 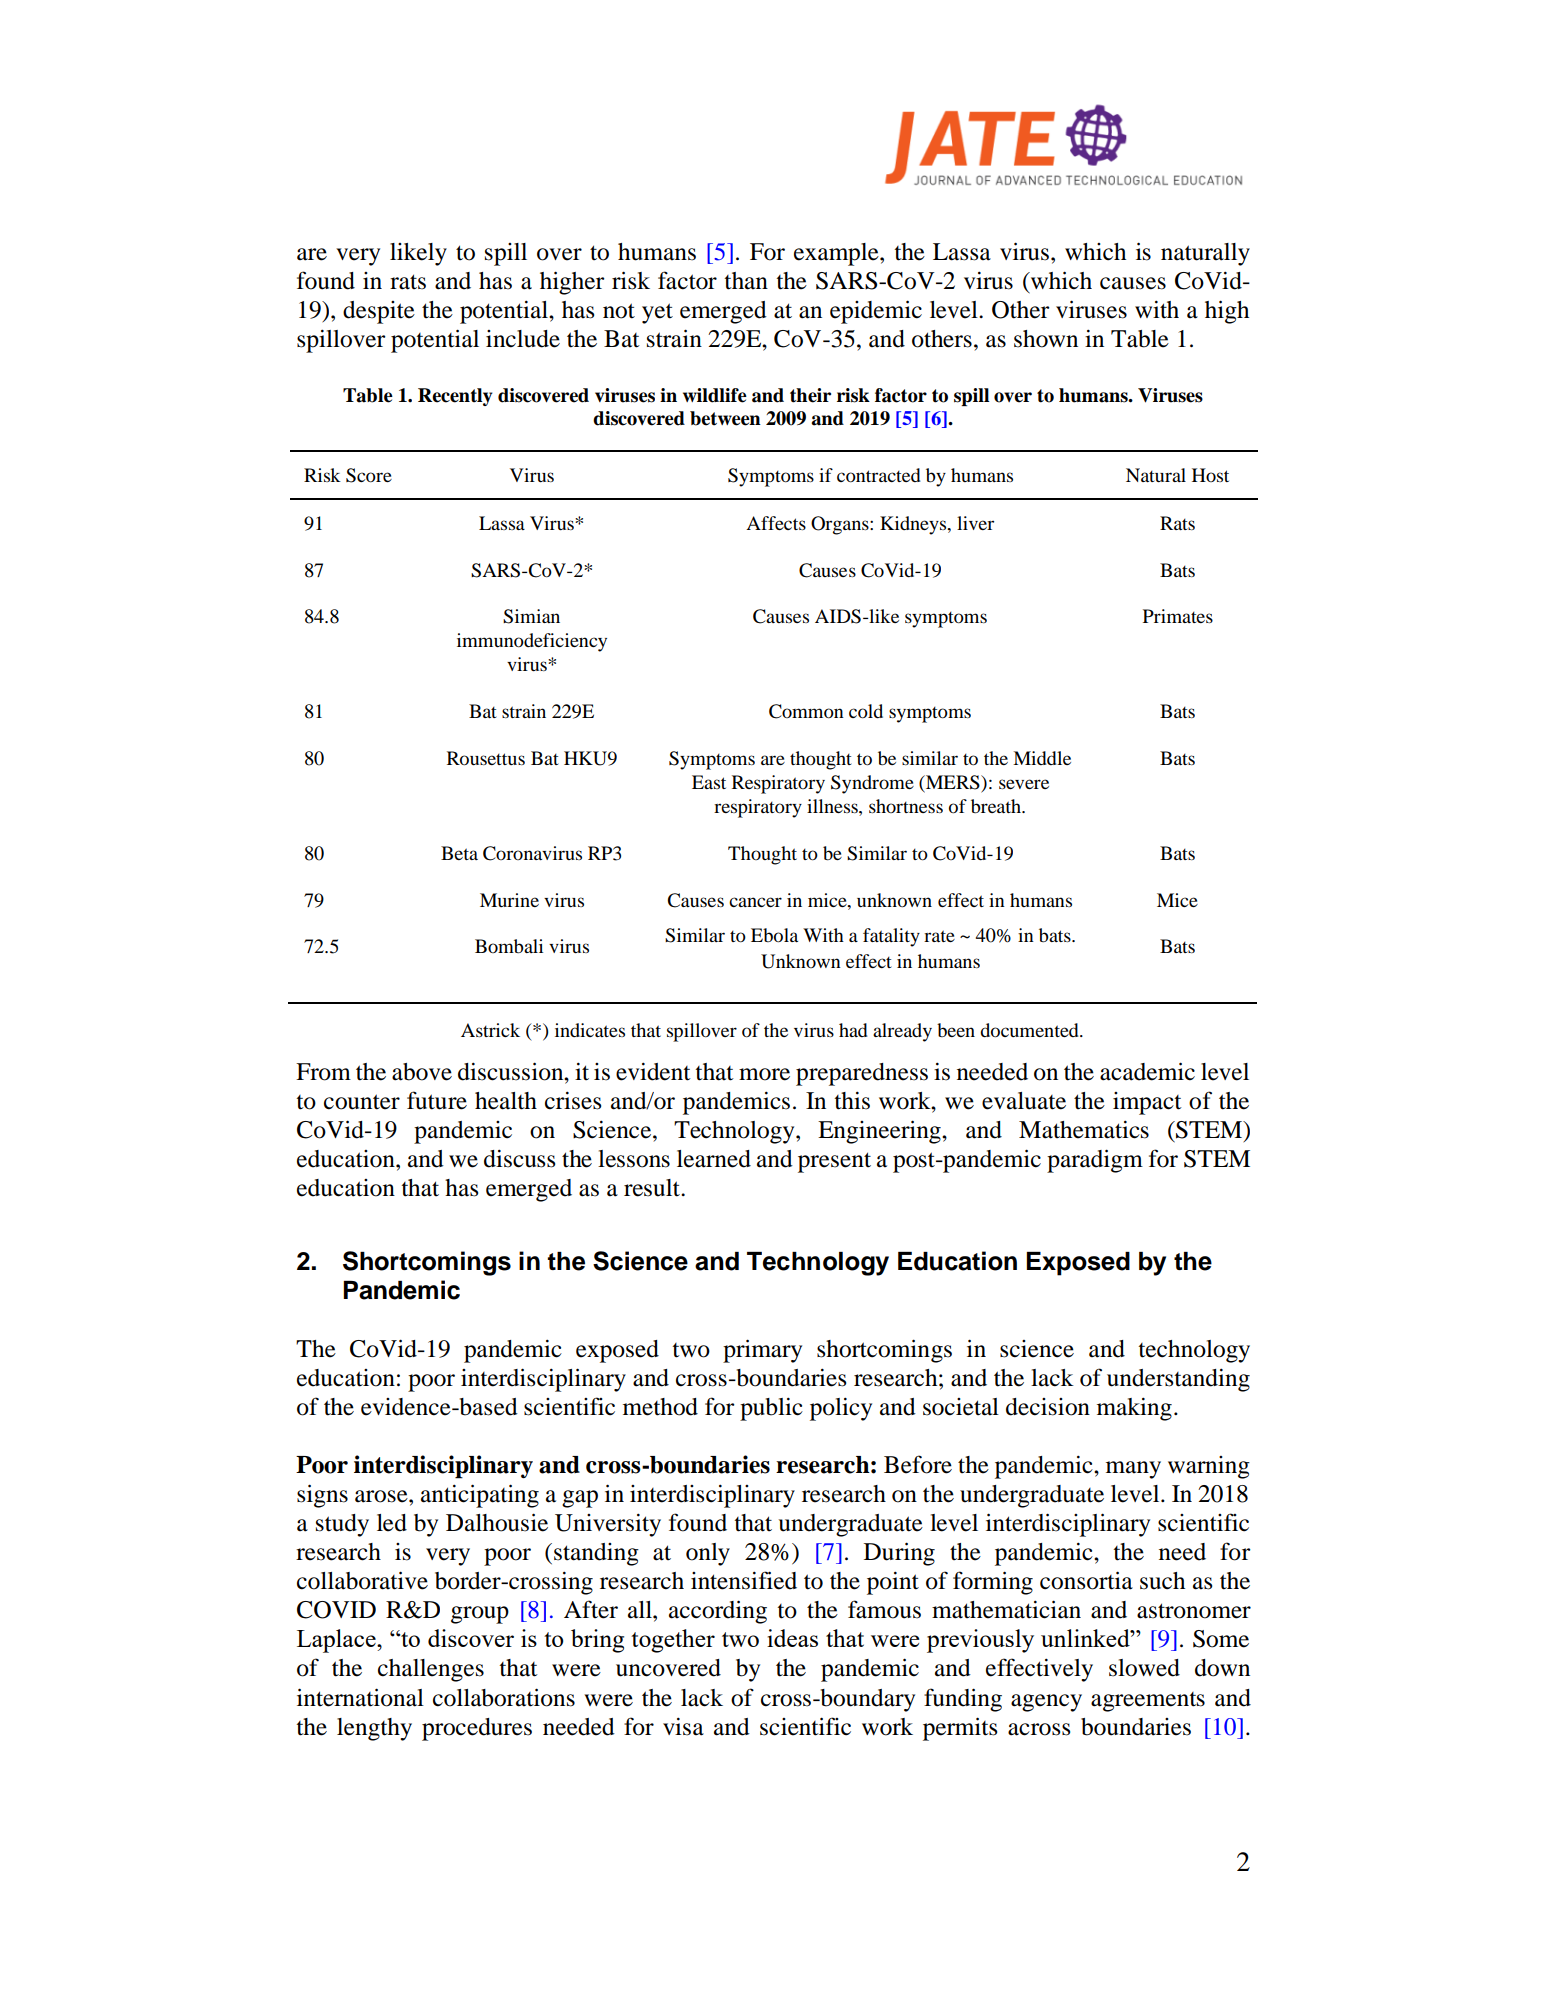 I want to click on shown, so click(x=1046, y=339).
